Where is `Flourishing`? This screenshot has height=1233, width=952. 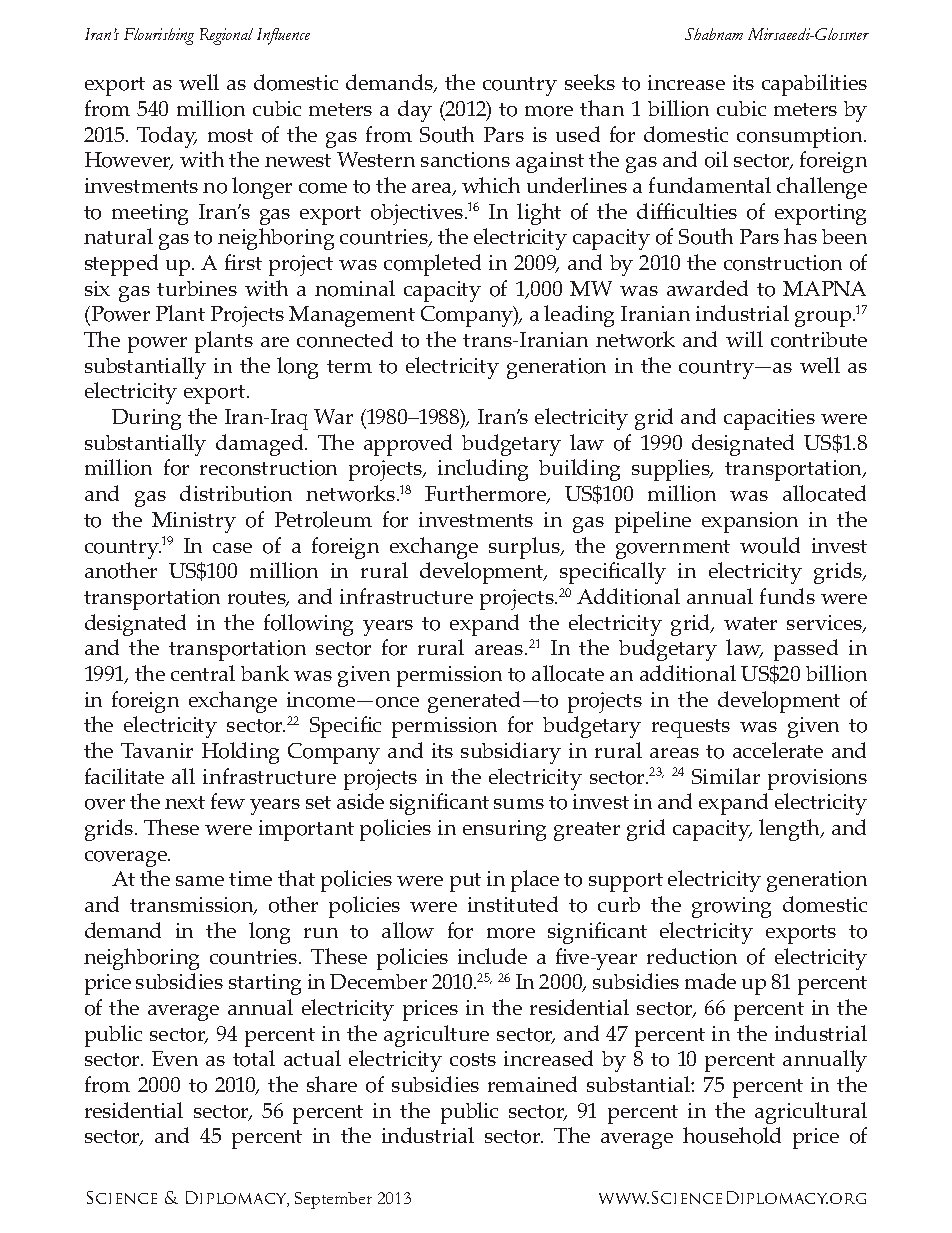
Flourishing is located at coordinates (159, 36).
